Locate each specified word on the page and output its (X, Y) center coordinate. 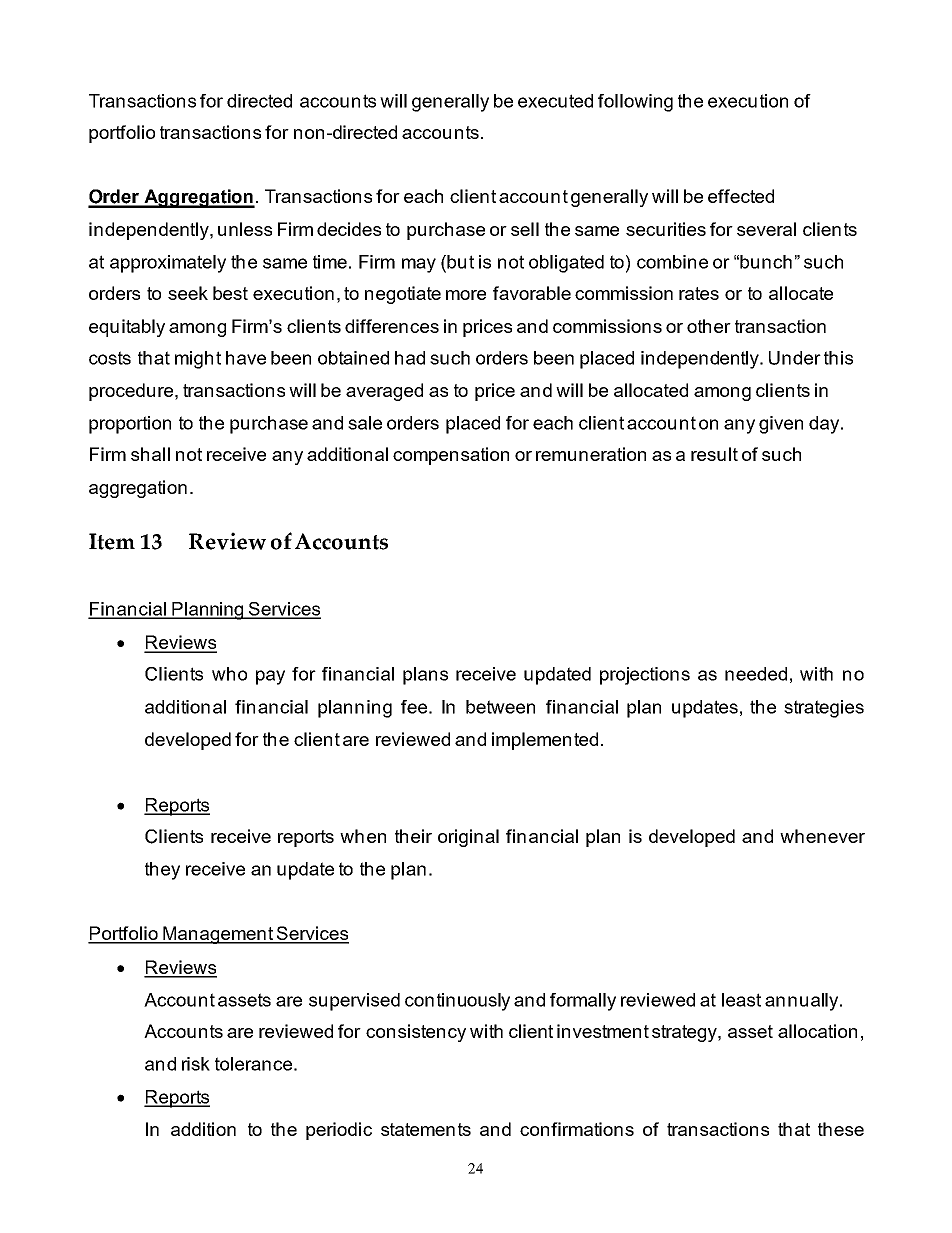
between (500, 707)
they (162, 871)
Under (795, 358)
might (198, 360)
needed (756, 674)
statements (426, 1129)
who (229, 674)
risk (196, 1064)
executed (555, 101)
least (741, 1000)
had (410, 358)
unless (245, 229)
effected (741, 196)
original (468, 838)
